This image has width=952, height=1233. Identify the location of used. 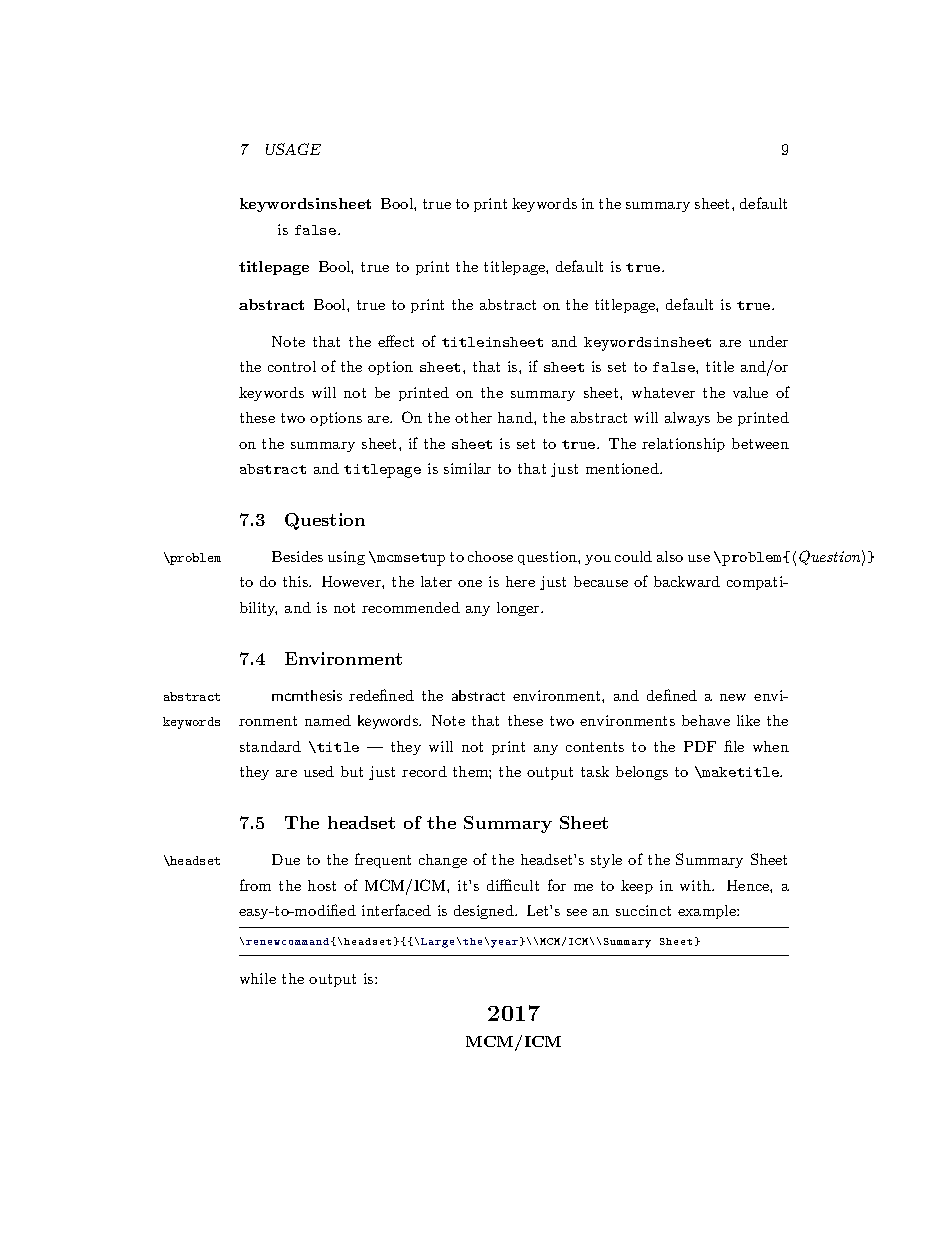
(319, 771).
